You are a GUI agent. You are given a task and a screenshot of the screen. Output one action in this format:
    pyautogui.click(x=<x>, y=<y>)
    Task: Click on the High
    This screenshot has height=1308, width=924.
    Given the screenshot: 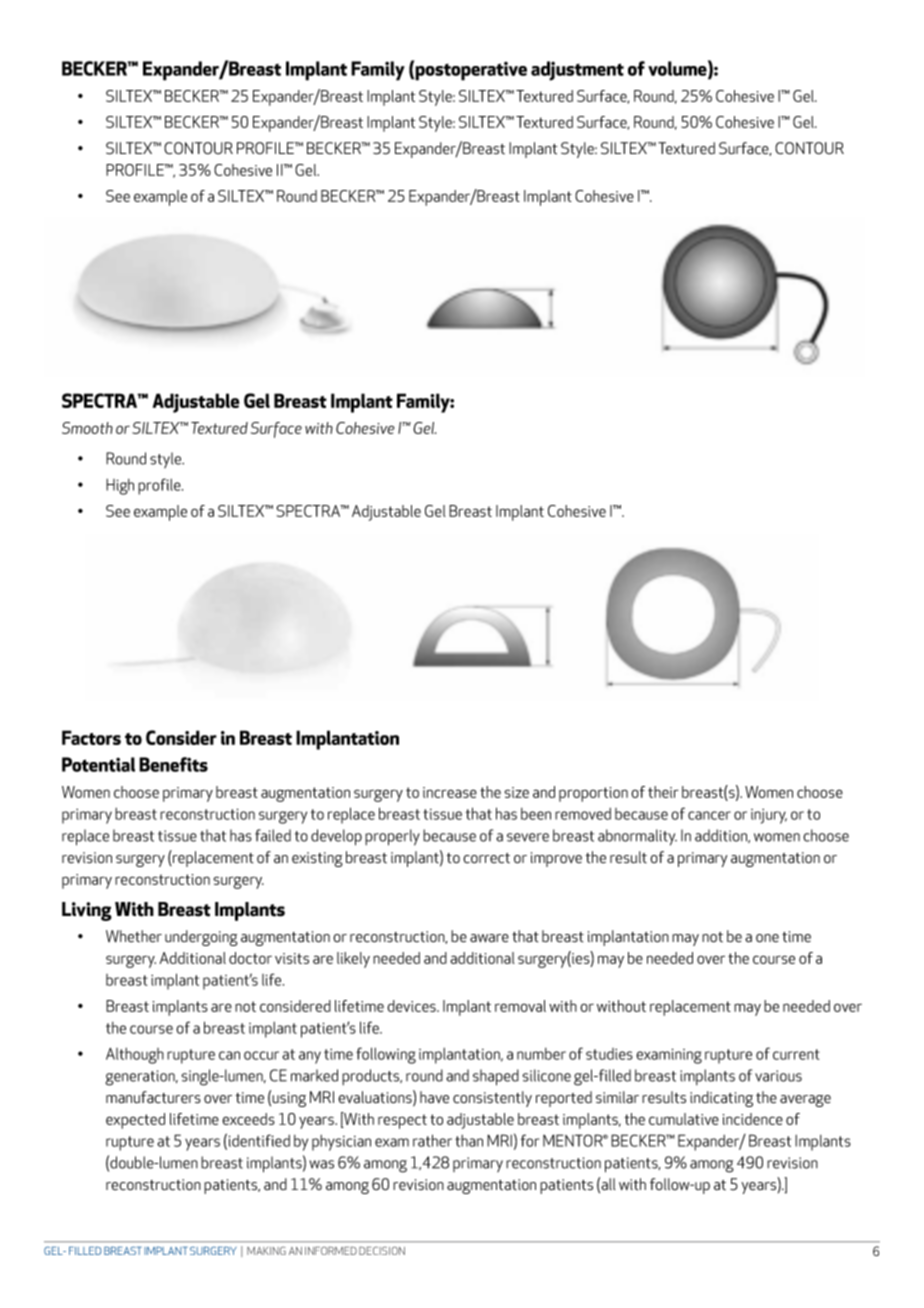 What is the action you would take?
    pyautogui.click(x=120, y=487)
